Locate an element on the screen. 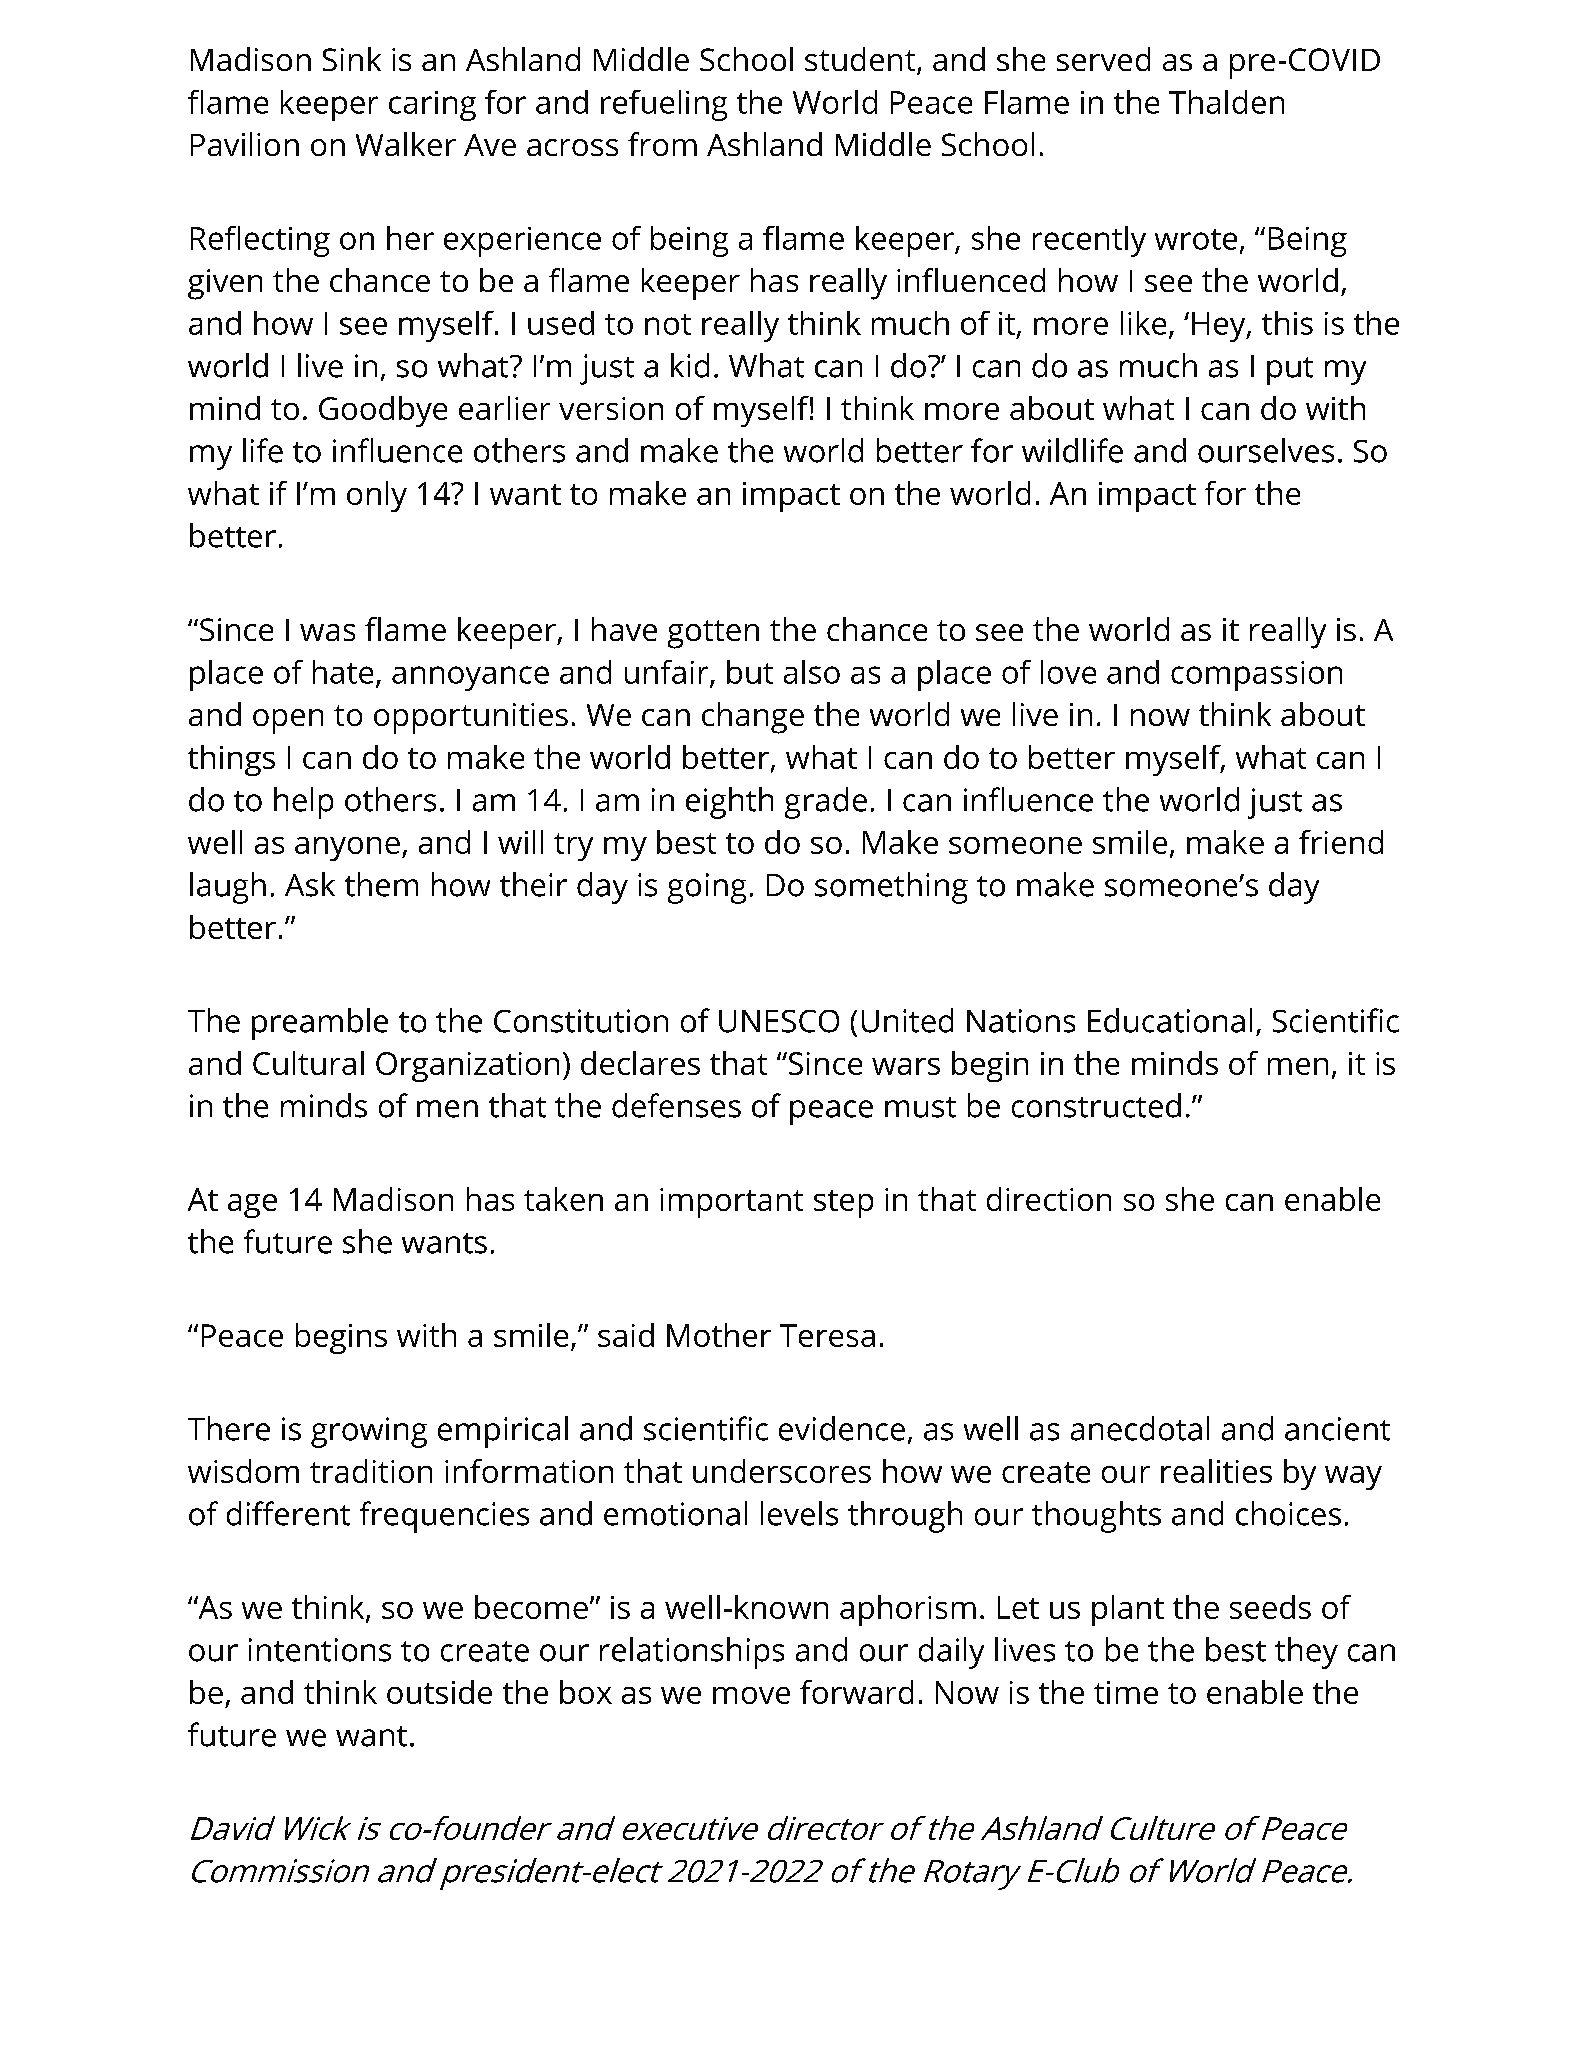 The height and width of the screenshot is (2063, 1594). intentions is located at coordinates (320, 1650).
